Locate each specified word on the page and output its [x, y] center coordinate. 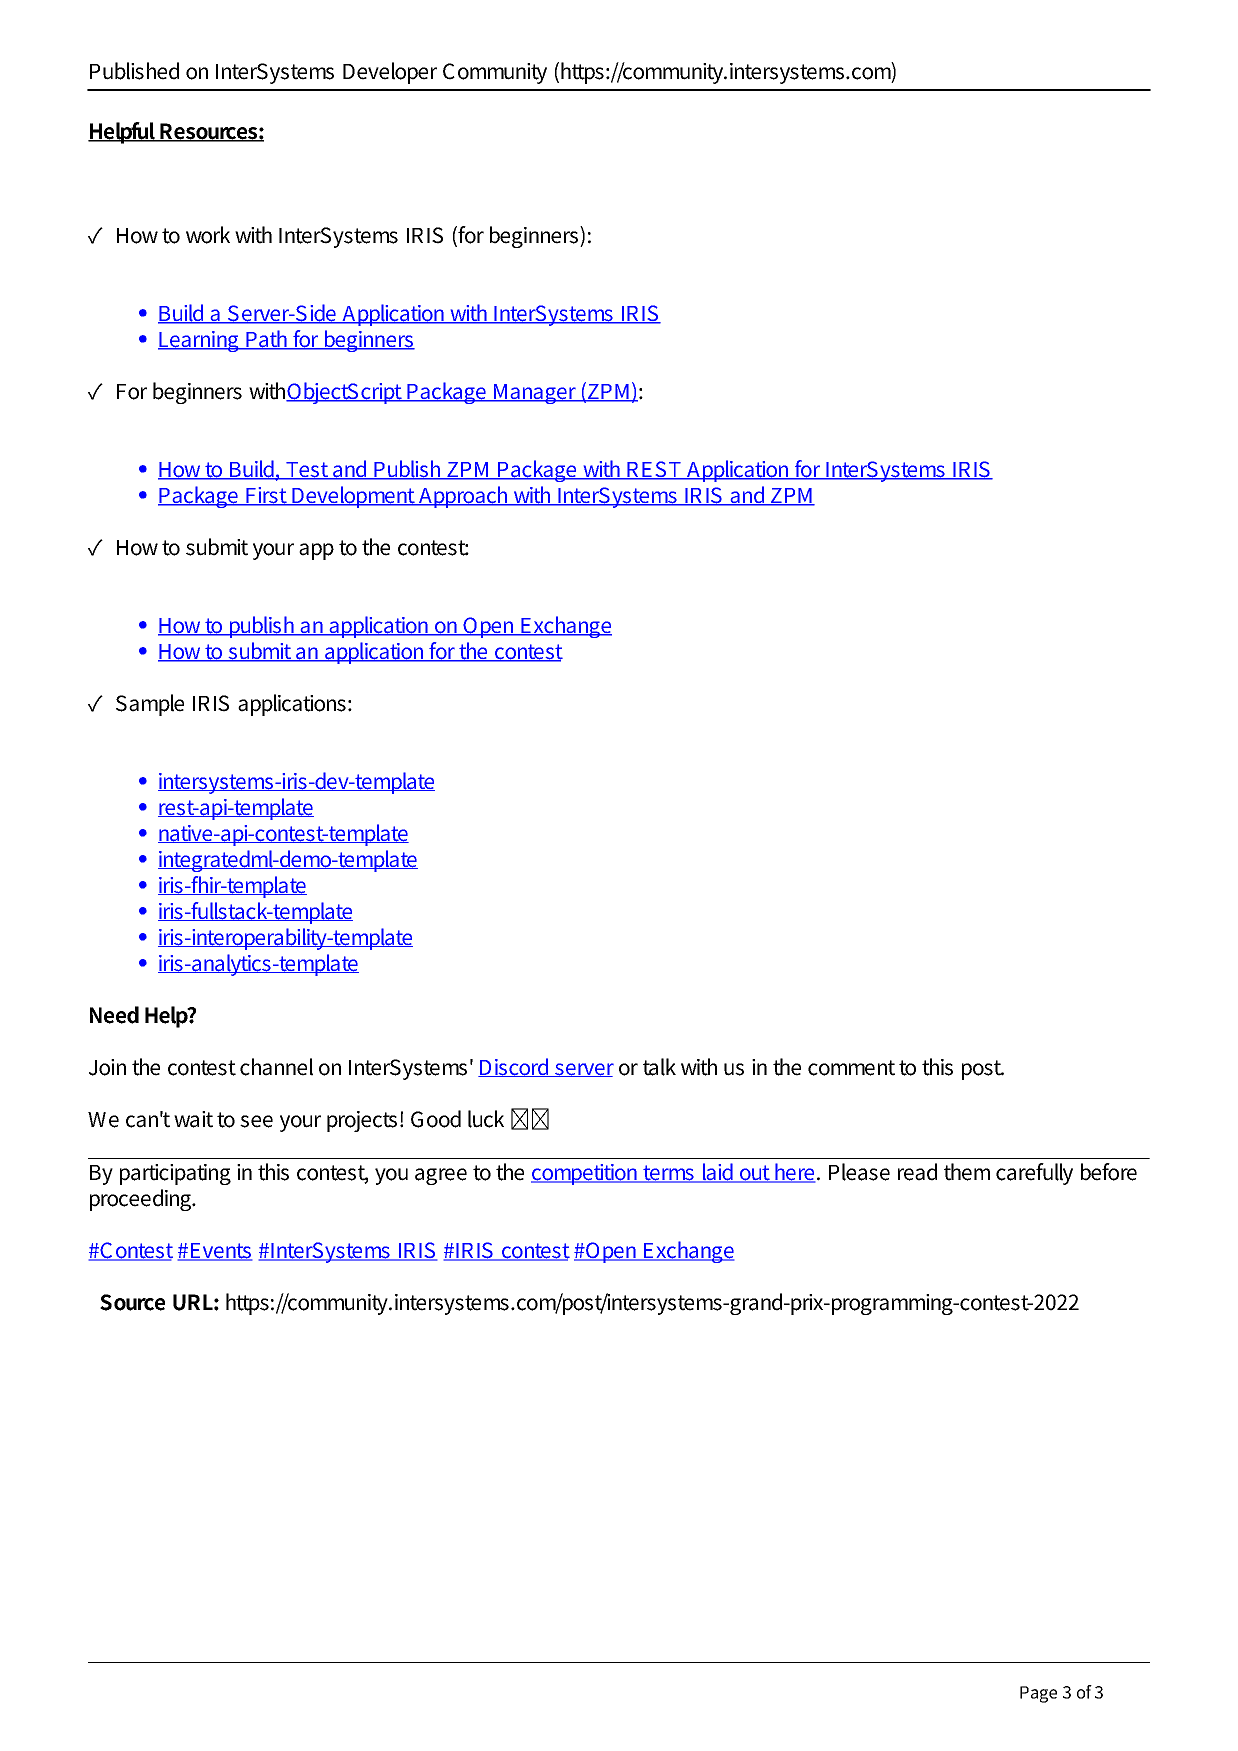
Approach [463, 497]
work [208, 235]
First [266, 496]
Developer [390, 73]
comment [851, 1068]
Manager [535, 394]
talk [659, 1067]
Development [353, 497]
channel [276, 1067]
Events [220, 1252]
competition [585, 1174]
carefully [1034, 1174]
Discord [514, 1067]
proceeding [142, 1200]
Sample [150, 705]
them [967, 1172]
